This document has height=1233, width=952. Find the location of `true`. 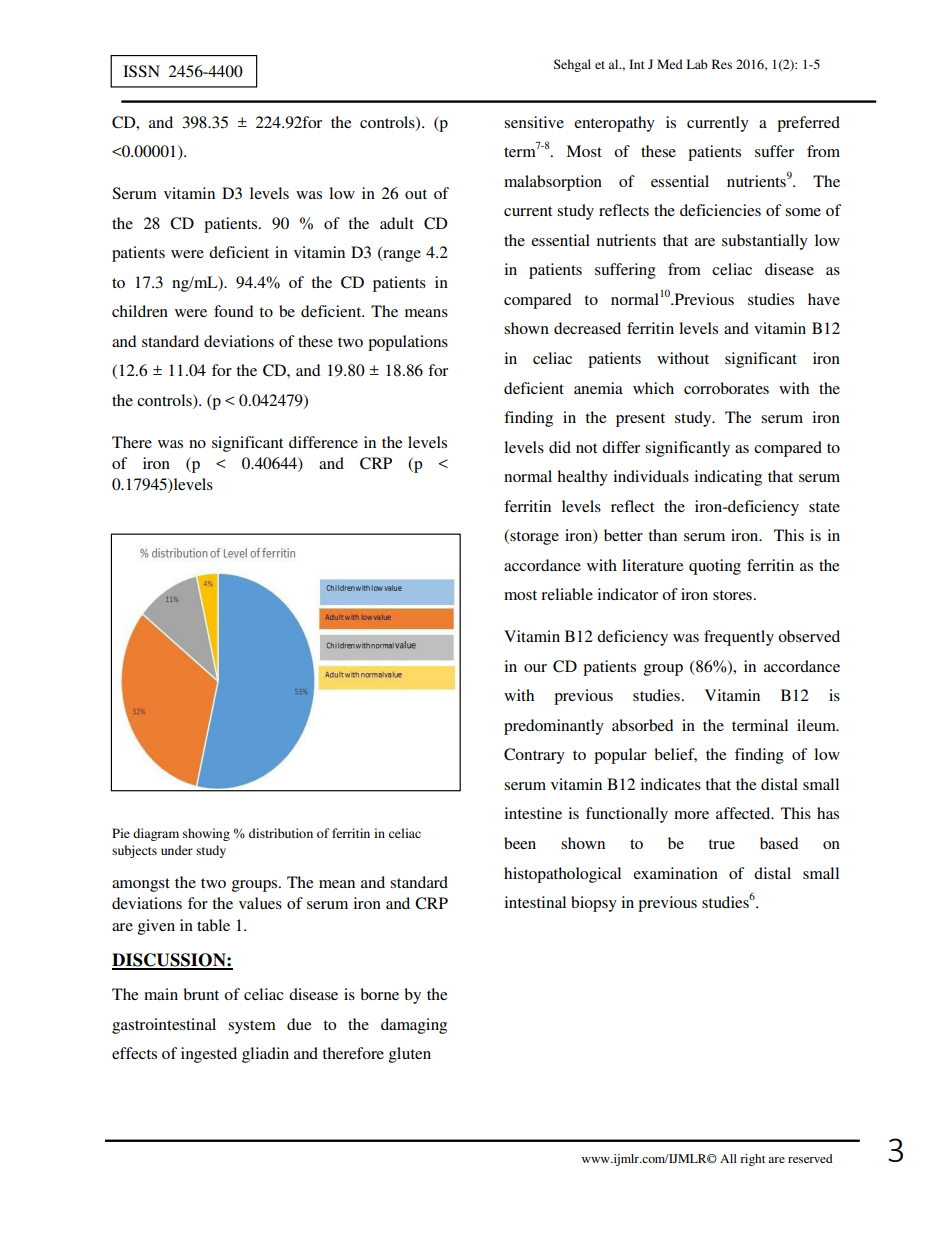

true is located at coordinates (722, 844).
